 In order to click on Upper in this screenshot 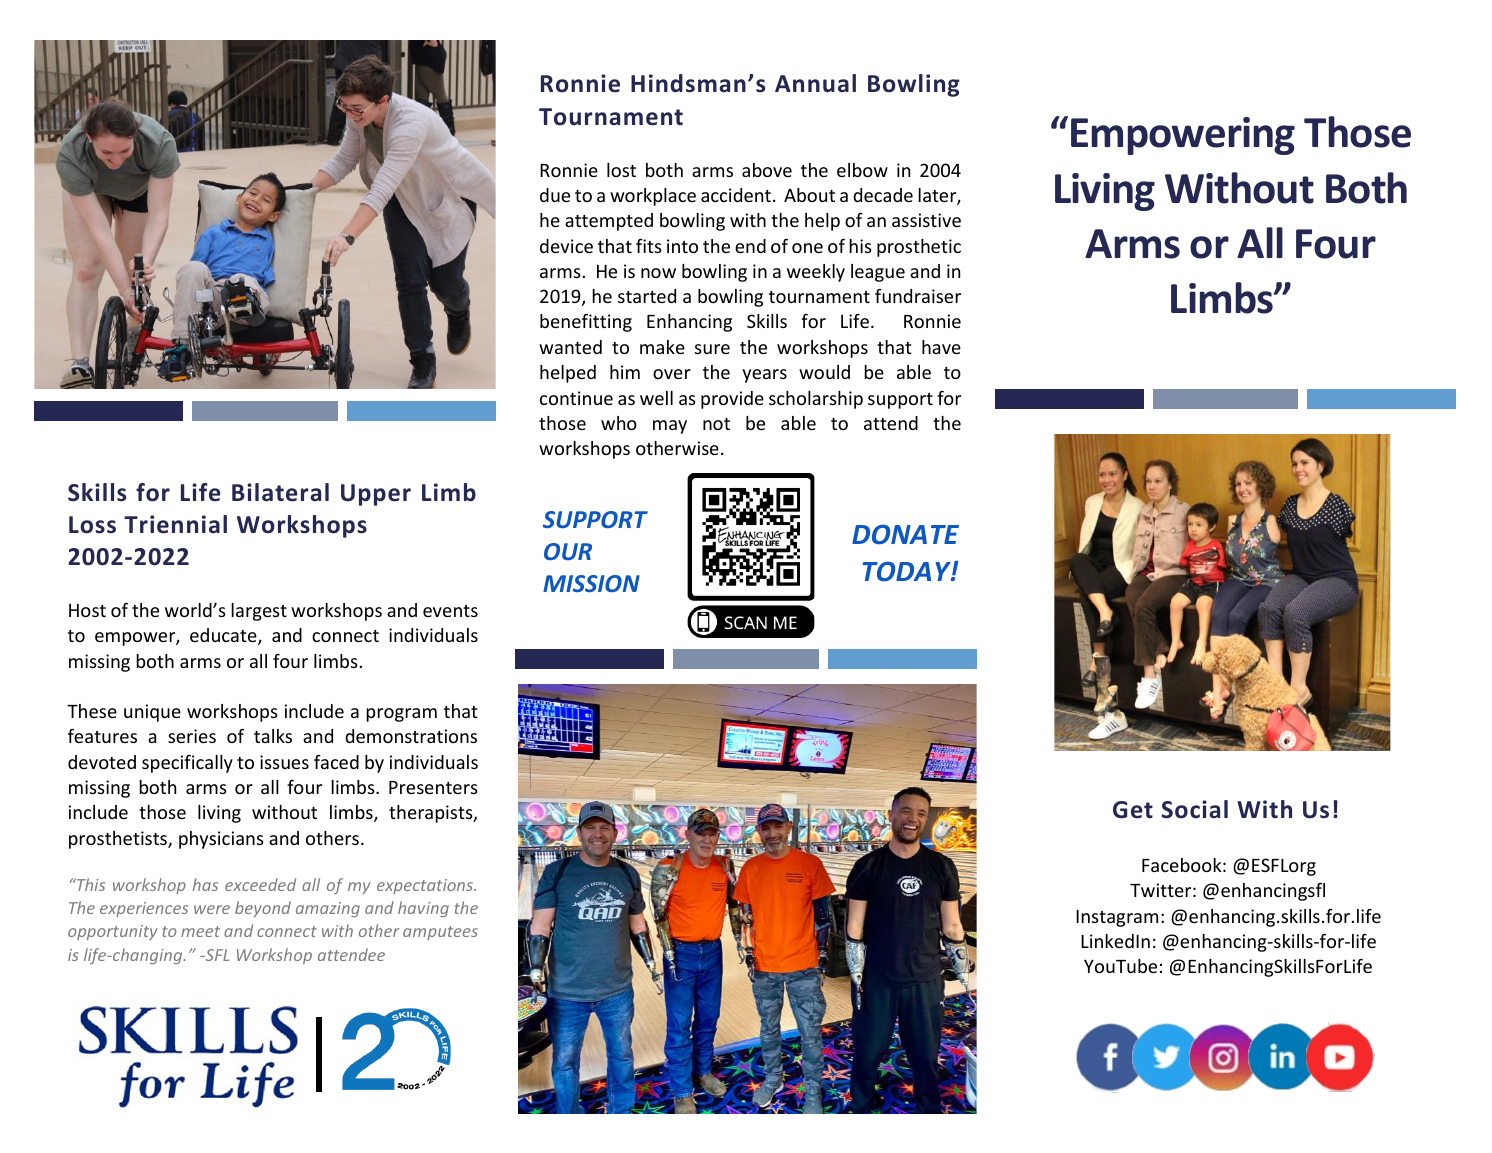, I will do `click(376, 495)`.
